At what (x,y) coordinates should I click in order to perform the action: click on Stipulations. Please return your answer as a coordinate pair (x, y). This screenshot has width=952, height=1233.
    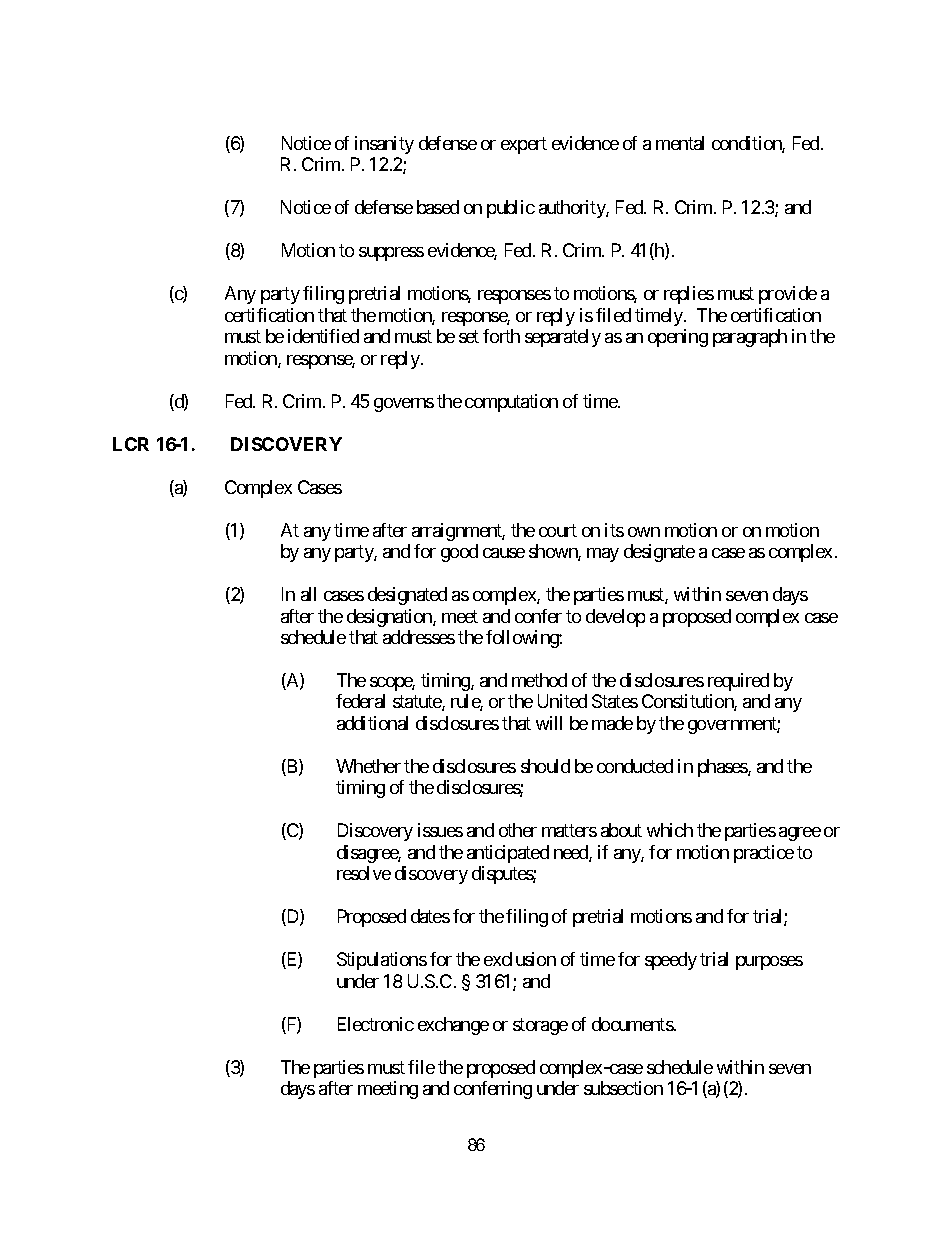
    Looking at the image, I should click on (382, 961).
